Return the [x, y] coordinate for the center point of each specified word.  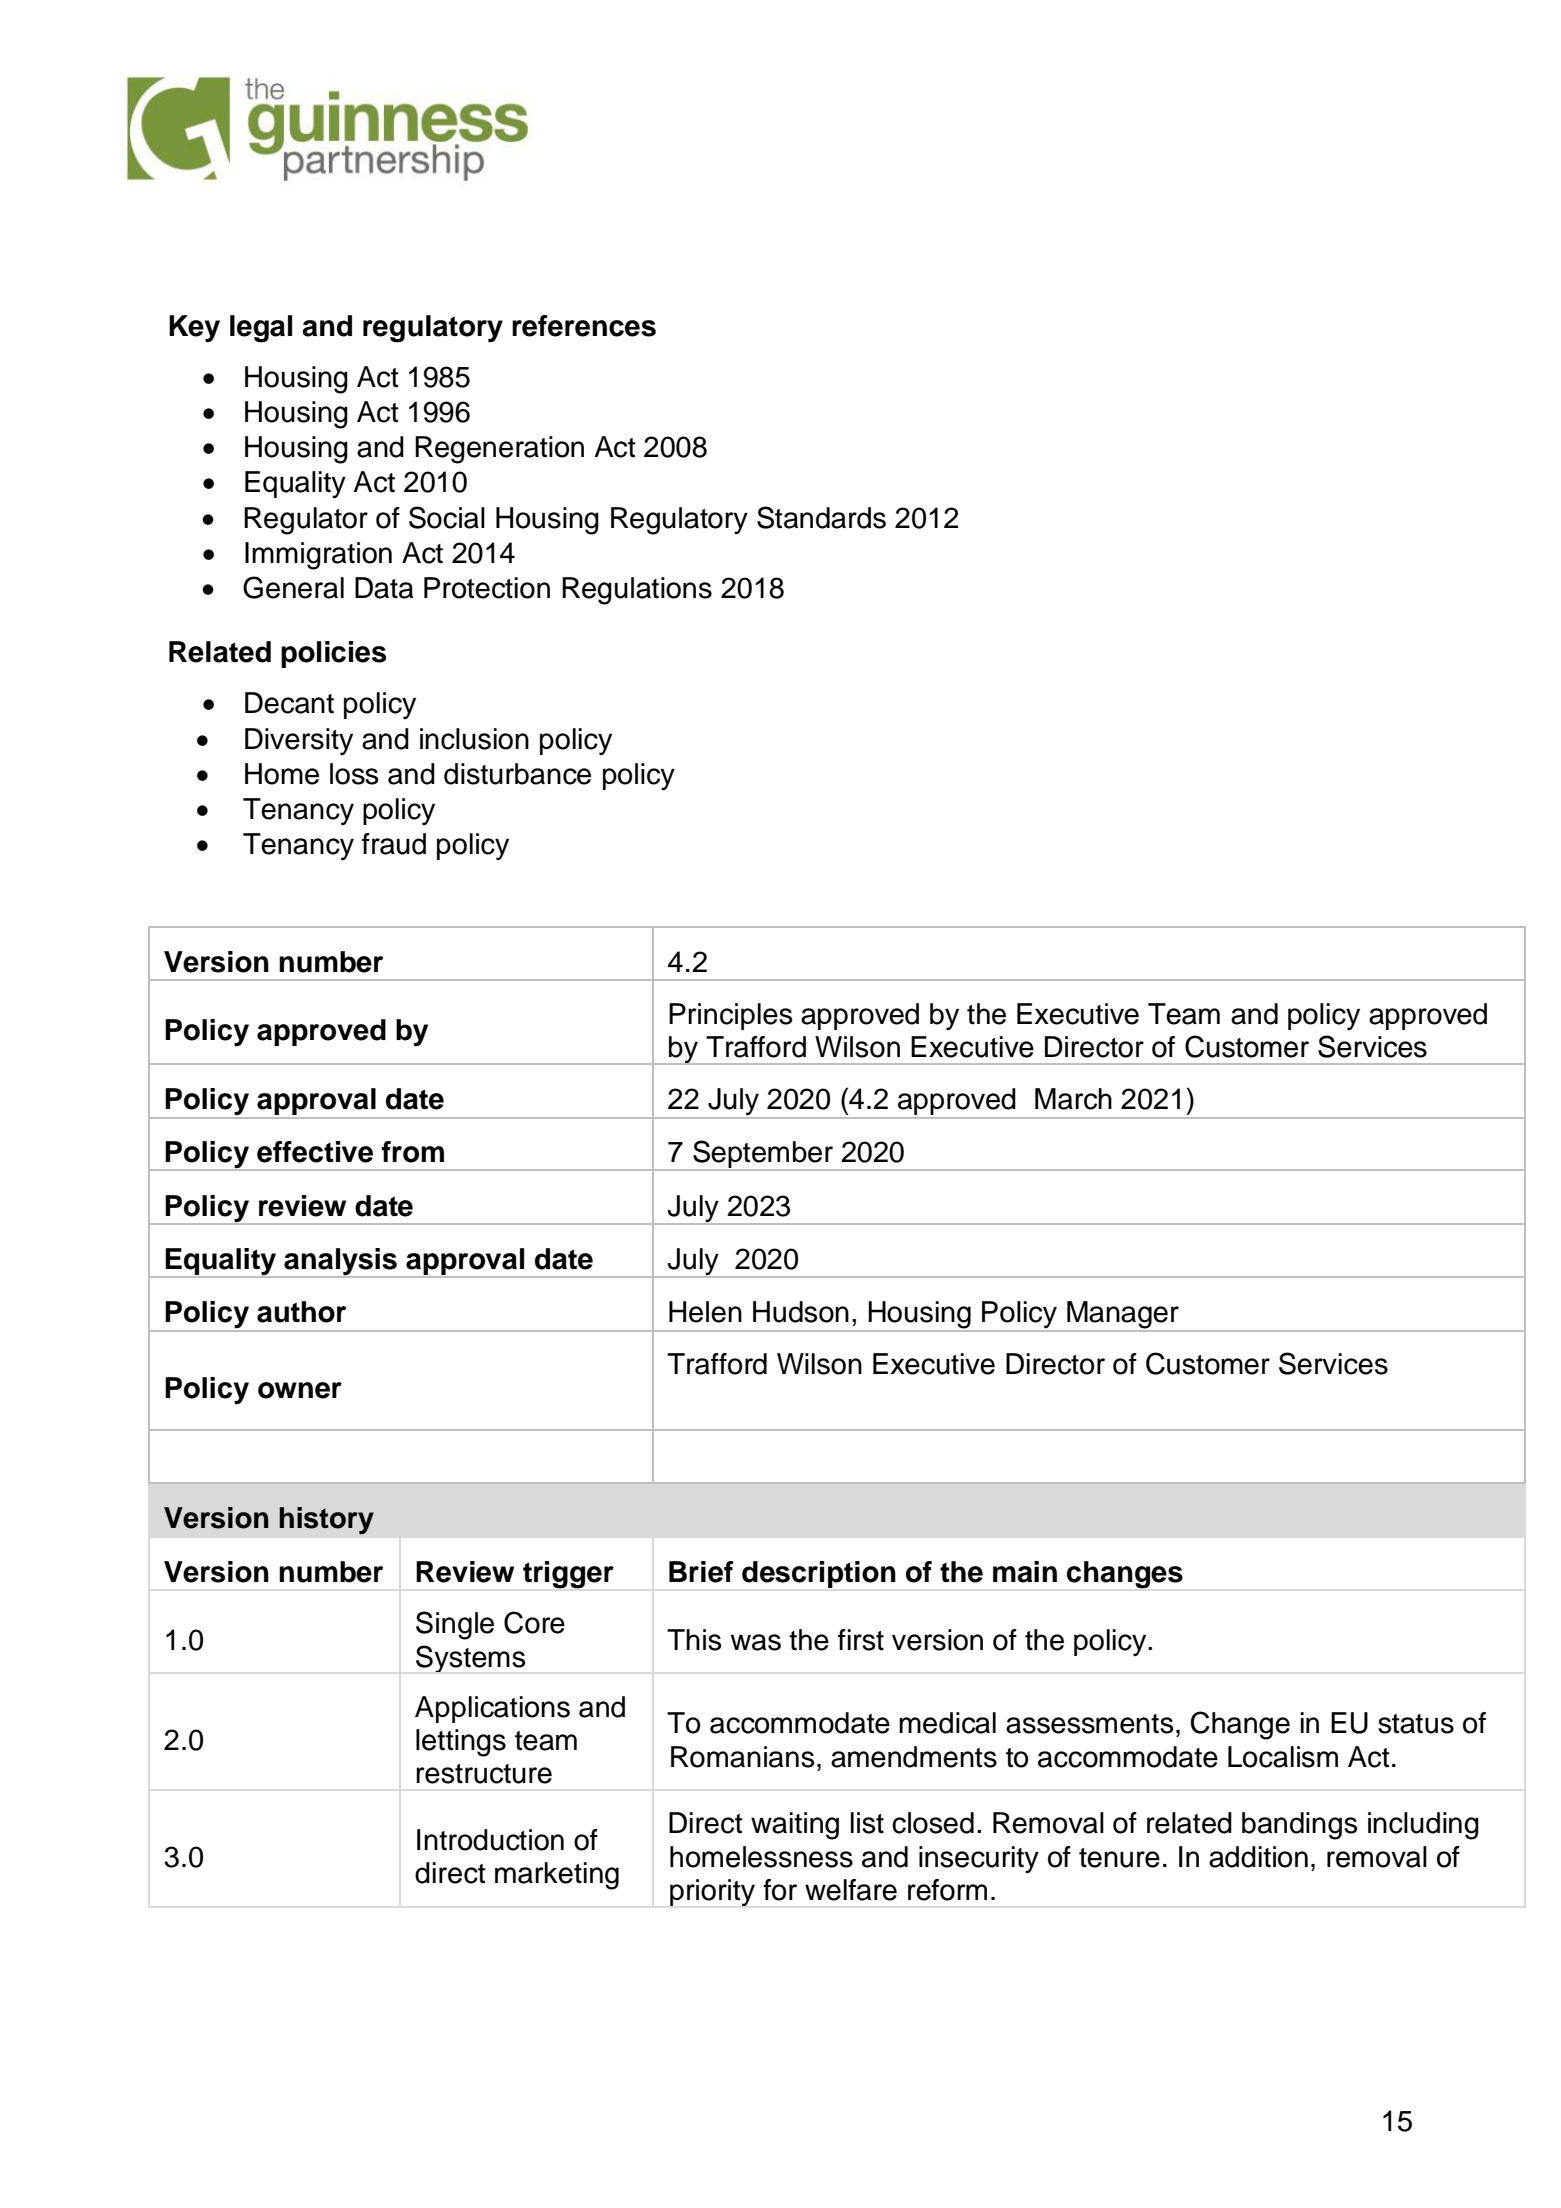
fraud [394, 844]
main [1025, 1572]
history [326, 1520]
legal [261, 329]
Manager [1123, 1316]
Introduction [490, 1840]
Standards [821, 517]
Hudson [801, 1312]
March [1073, 1099]
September [763, 1155]
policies [333, 654]
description [819, 1574]
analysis [340, 1263]
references [584, 326]
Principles [730, 1016]
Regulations [637, 591]
